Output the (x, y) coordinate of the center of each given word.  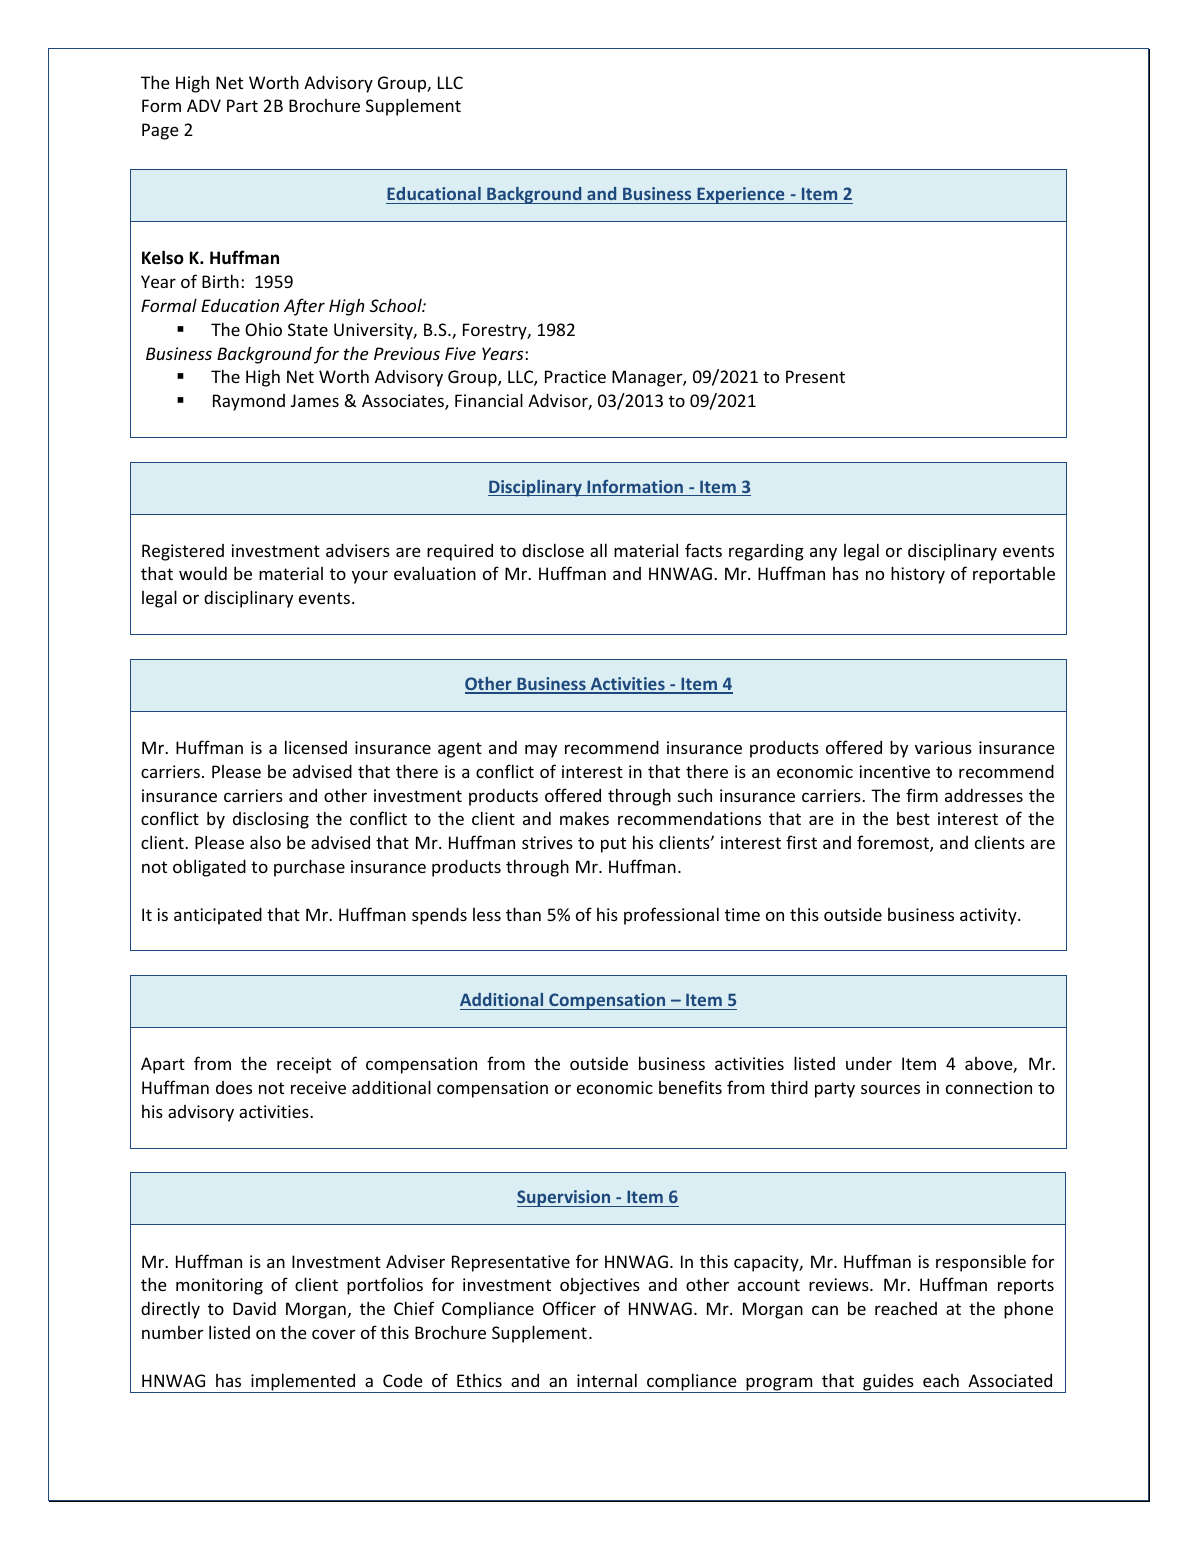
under (869, 1063)
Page (160, 131)
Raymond (249, 402)
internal (607, 1380)
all (598, 550)
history (918, 575)
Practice (575, 376)
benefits (690, 1087)
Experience (741, 195)
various (943, 747)
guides (888, 1383)
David (254, 1308)
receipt (304, 1065)
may (541, 751)
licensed (316, 747)
